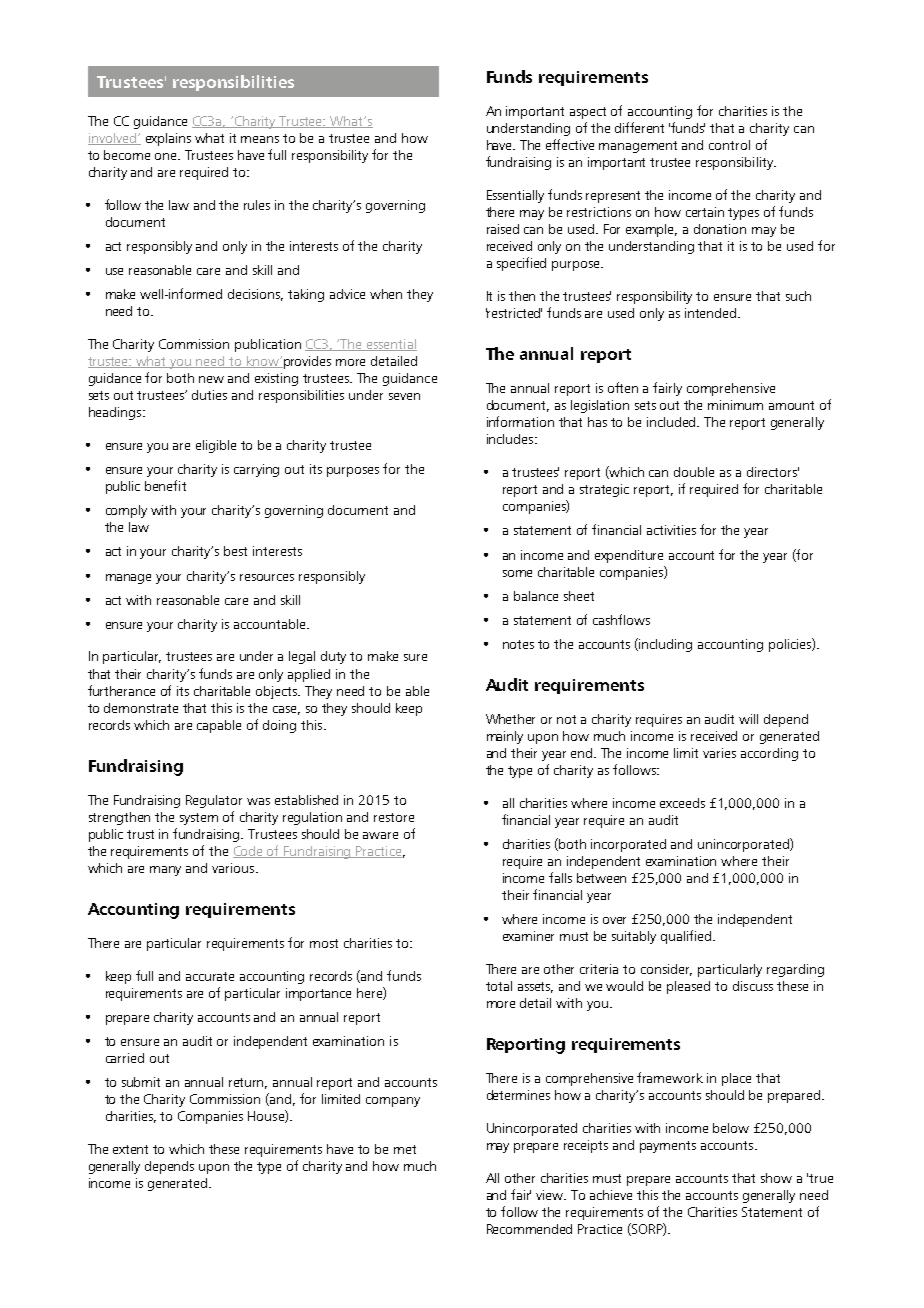 This screenshot has height=1308, width=924. What do you see at coordinates (518, 644) in the screenshot?
I see `notes` at bounding box center [518, 644].
